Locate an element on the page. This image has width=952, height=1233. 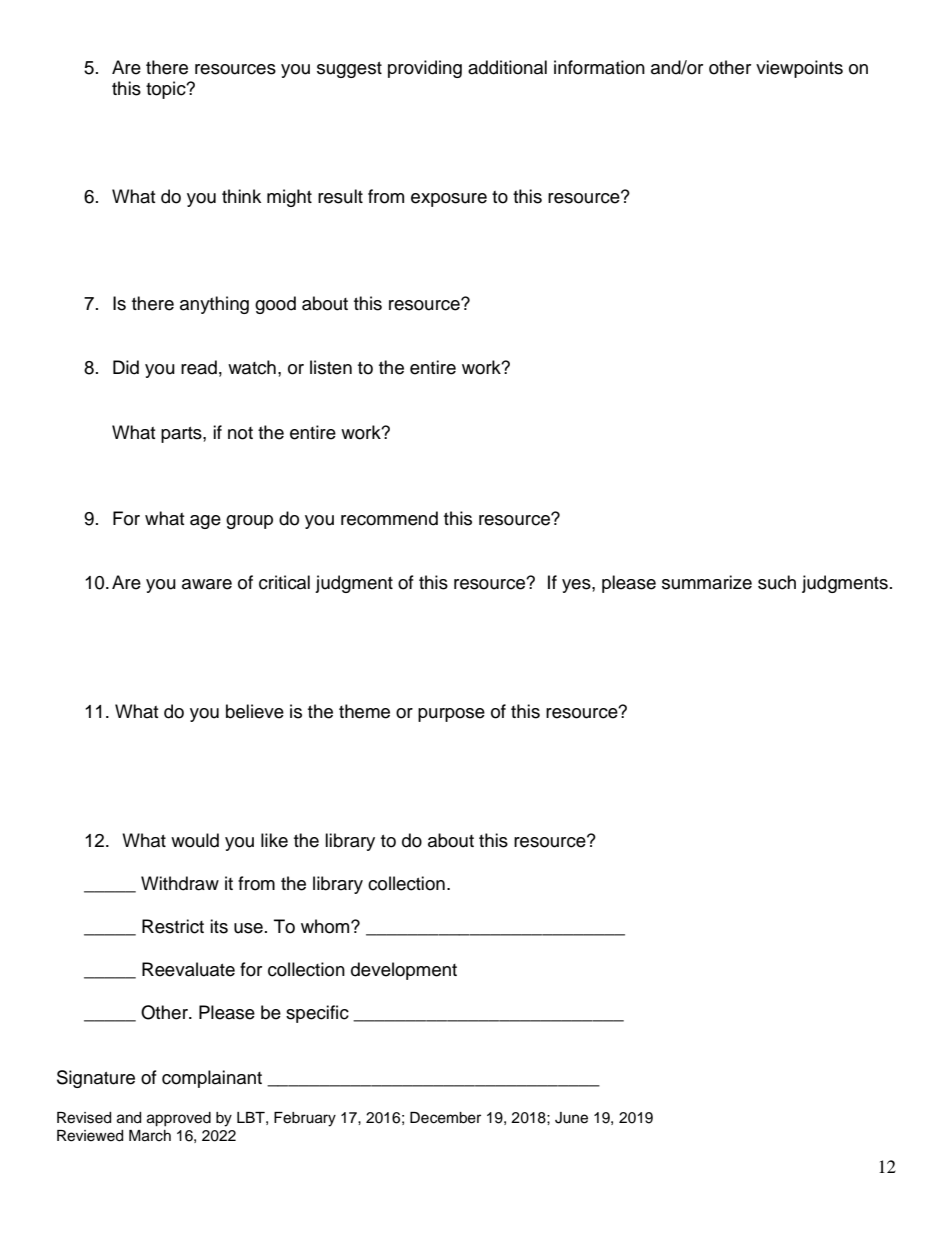
purpose is located at coordinates (451, 715).
